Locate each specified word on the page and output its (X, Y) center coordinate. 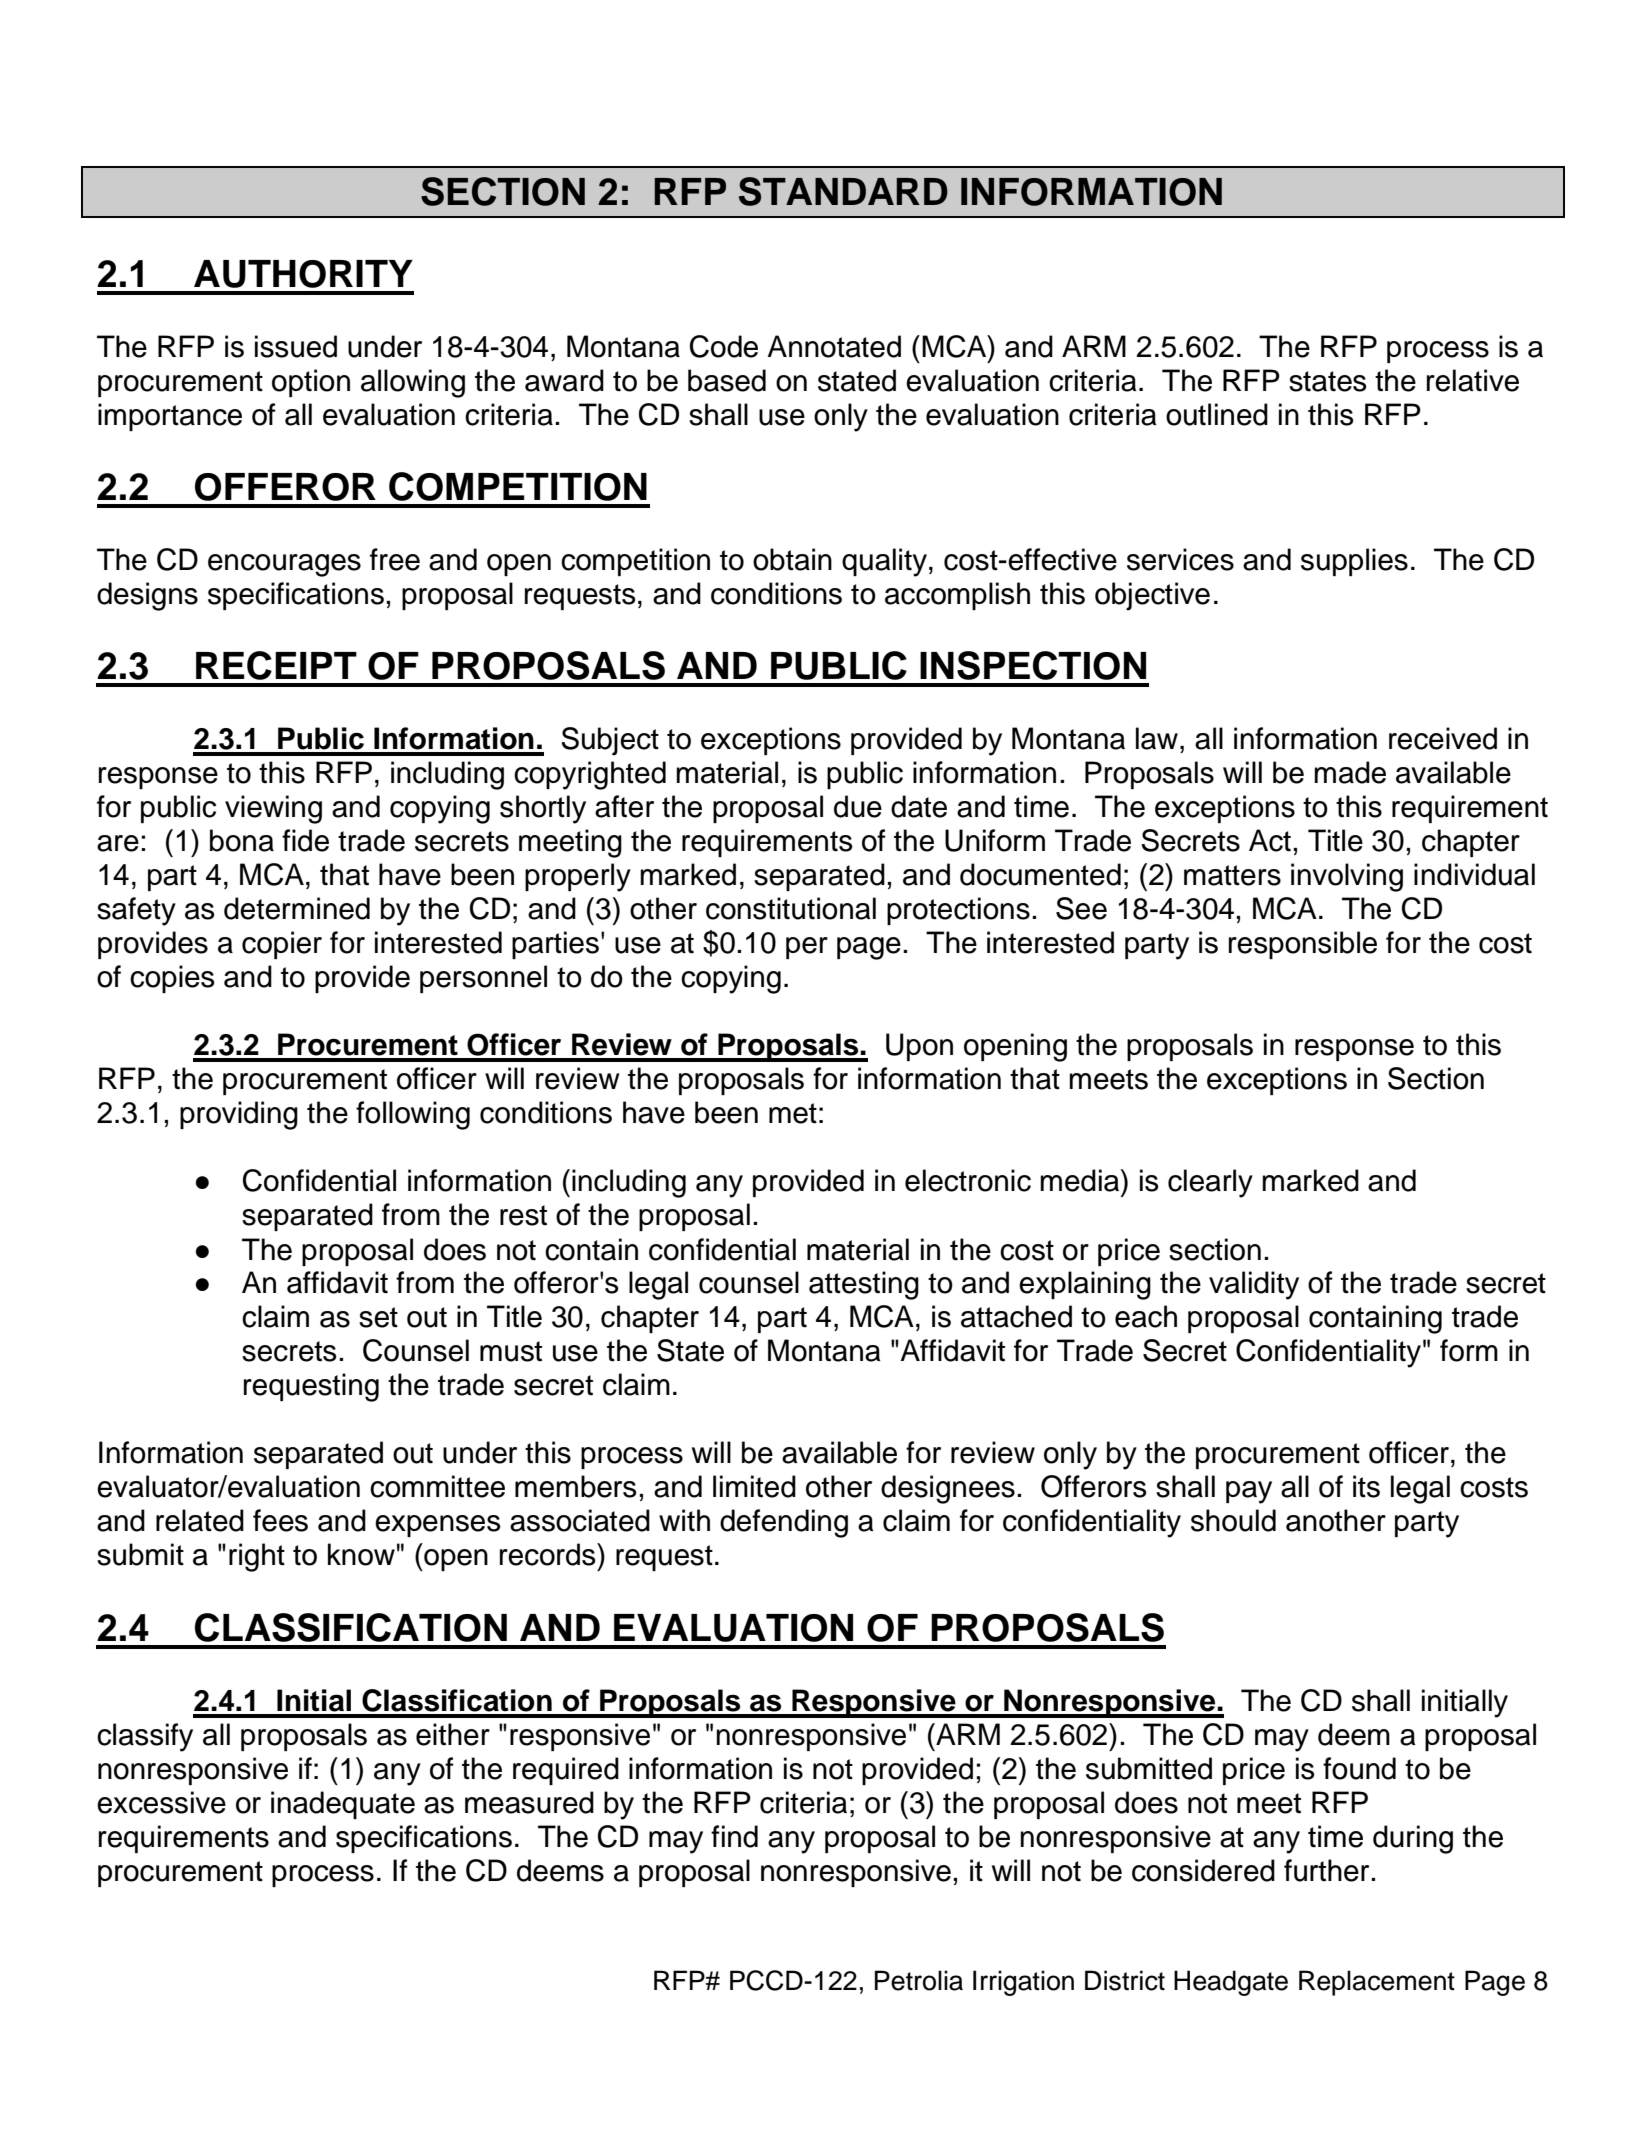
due (858, 806)
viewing (273, 809)
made (1350, 772)
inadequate (343, 1805)
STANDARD (843, 191)
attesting (864, 1285)
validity (1254, 1285)
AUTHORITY (303, 274)
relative (1473, 380)
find (734, 1836)
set (378, 1317)
